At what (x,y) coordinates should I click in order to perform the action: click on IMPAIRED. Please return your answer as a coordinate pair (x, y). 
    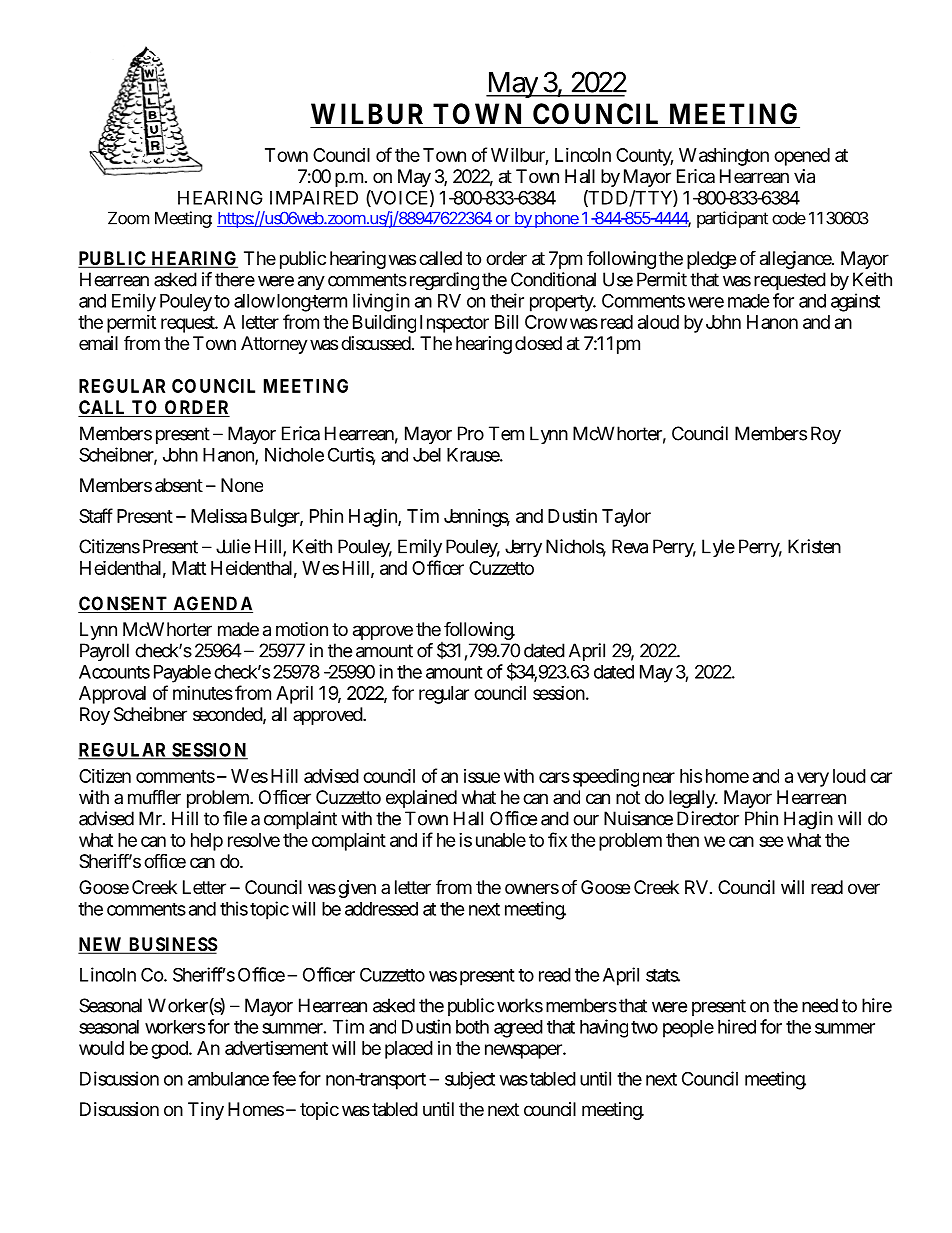
    Looking at the image, I should click on (314, 198).
